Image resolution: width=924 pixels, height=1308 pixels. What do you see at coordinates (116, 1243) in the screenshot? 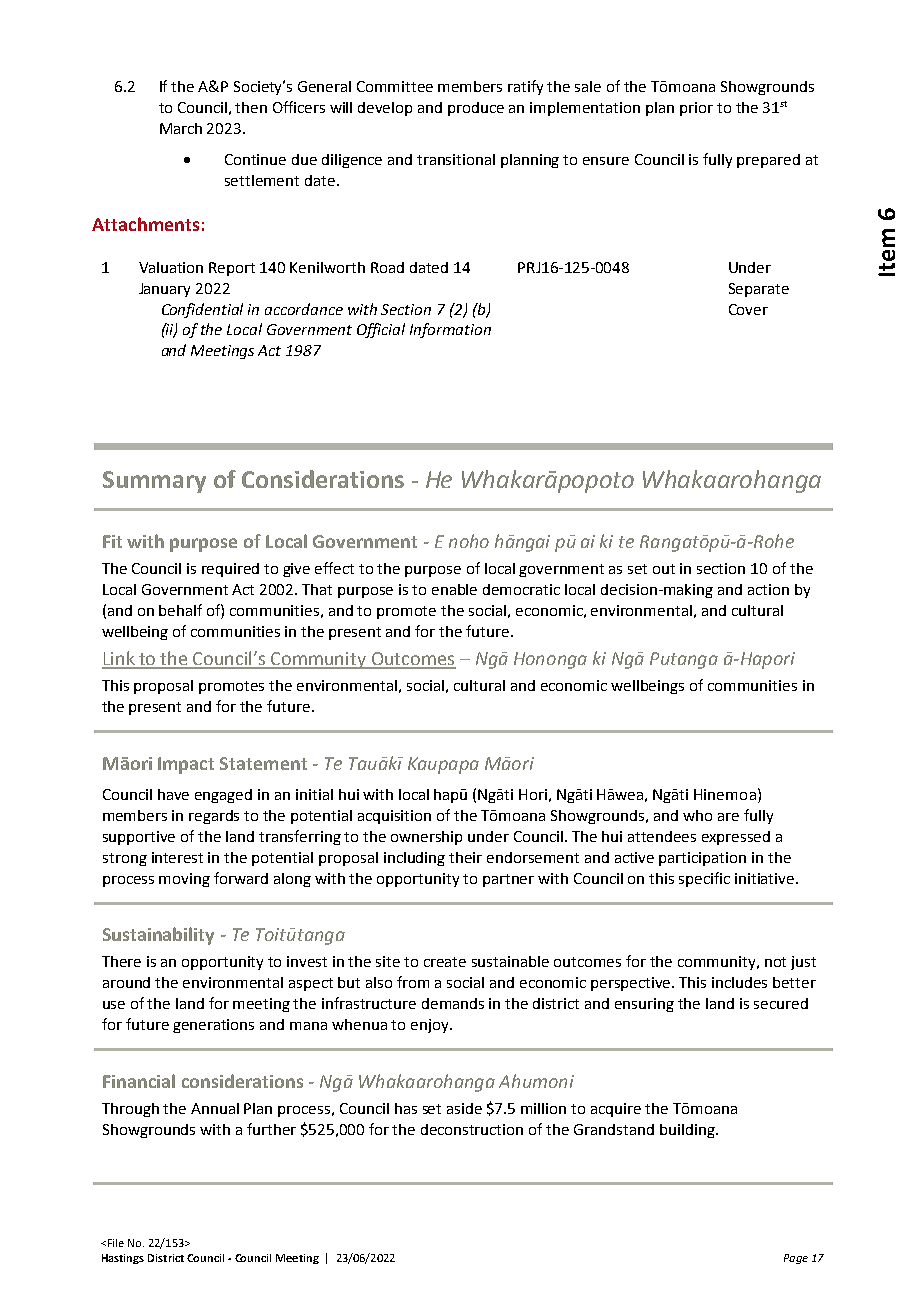
I see `File` at bounding box center [116, 1243].
